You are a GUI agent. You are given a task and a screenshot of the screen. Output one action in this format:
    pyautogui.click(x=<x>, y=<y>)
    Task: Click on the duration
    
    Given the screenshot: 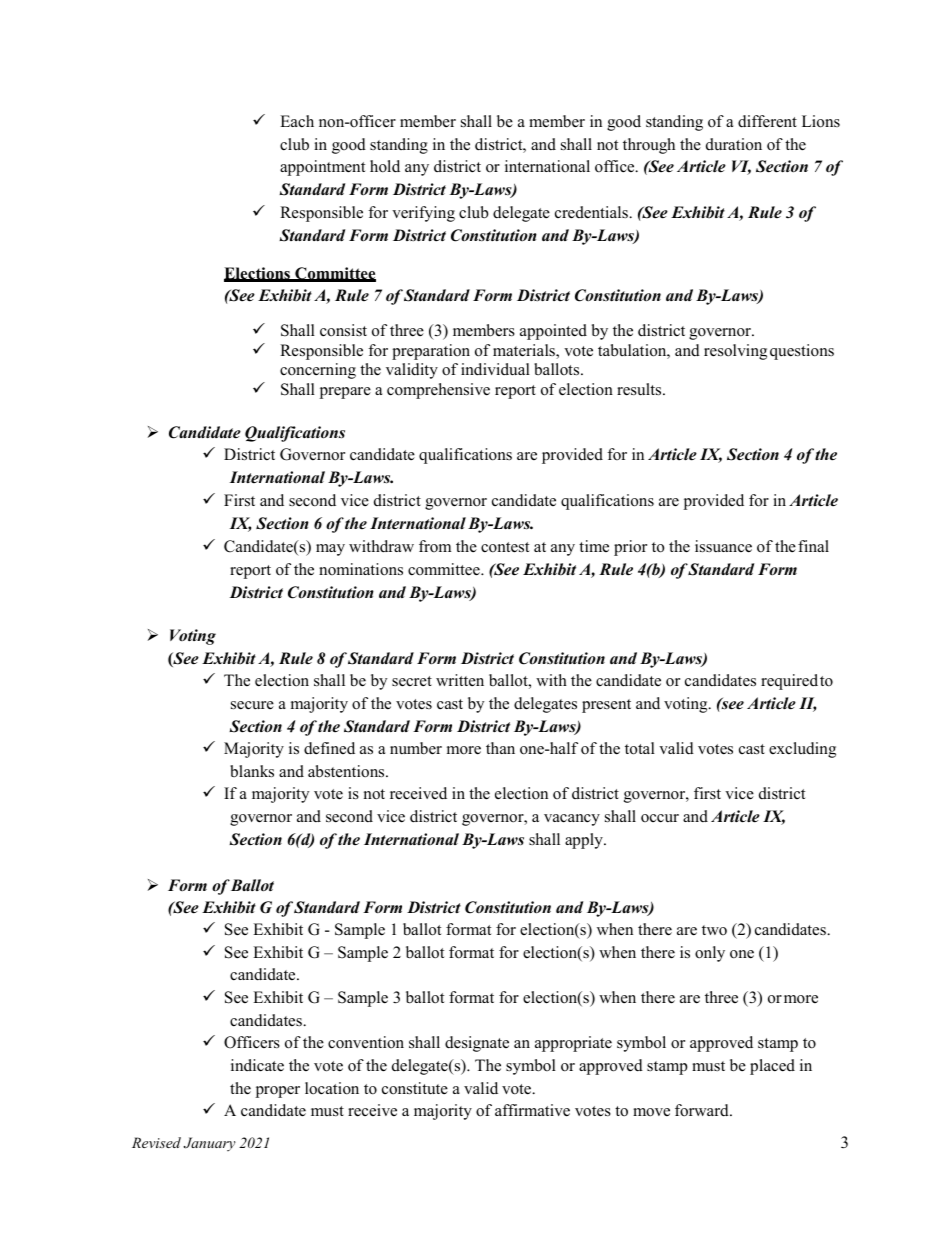 What is the action you would take?
    pyautogui.click(x=734, y=144)
